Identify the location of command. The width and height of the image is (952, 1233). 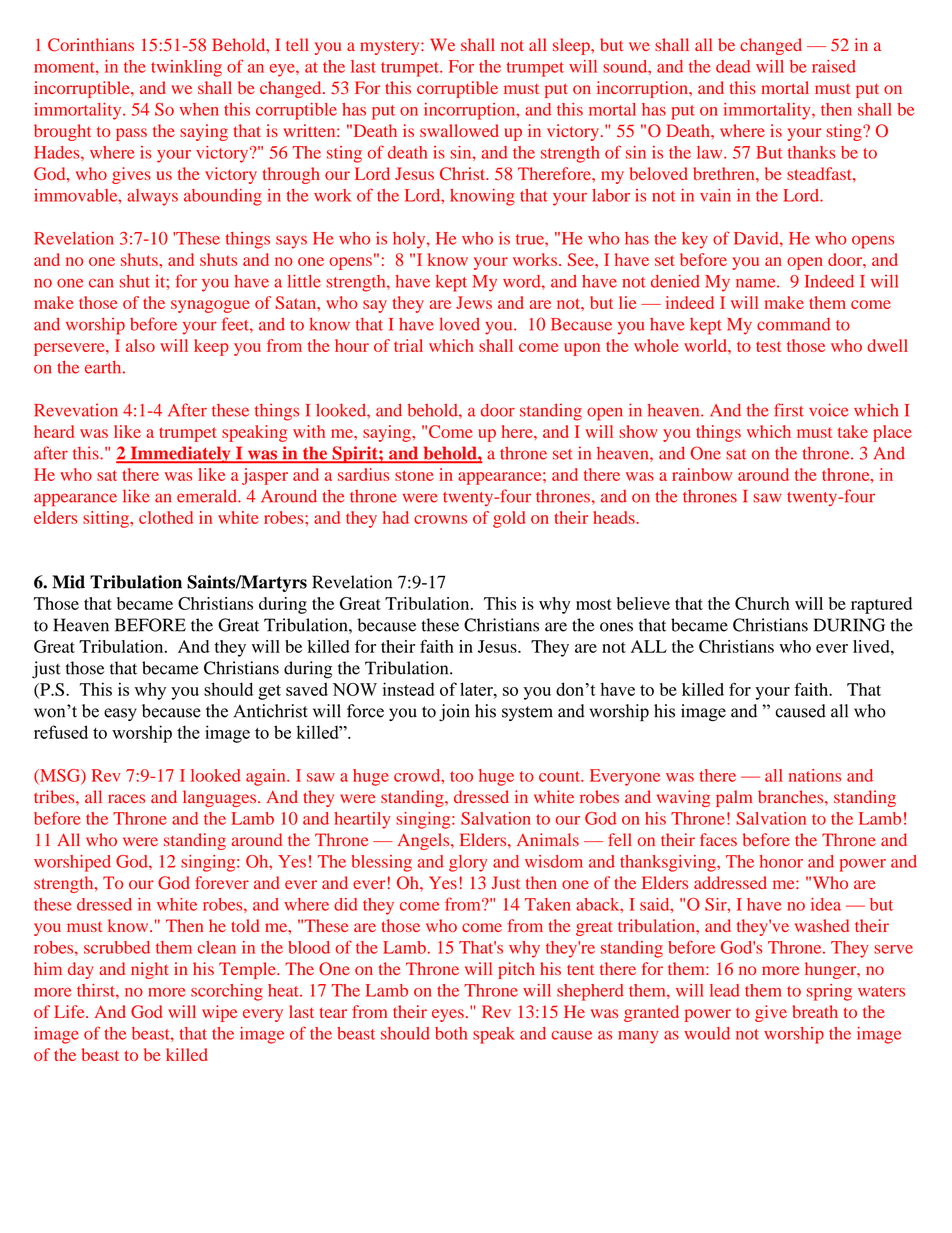
(793, 324).
